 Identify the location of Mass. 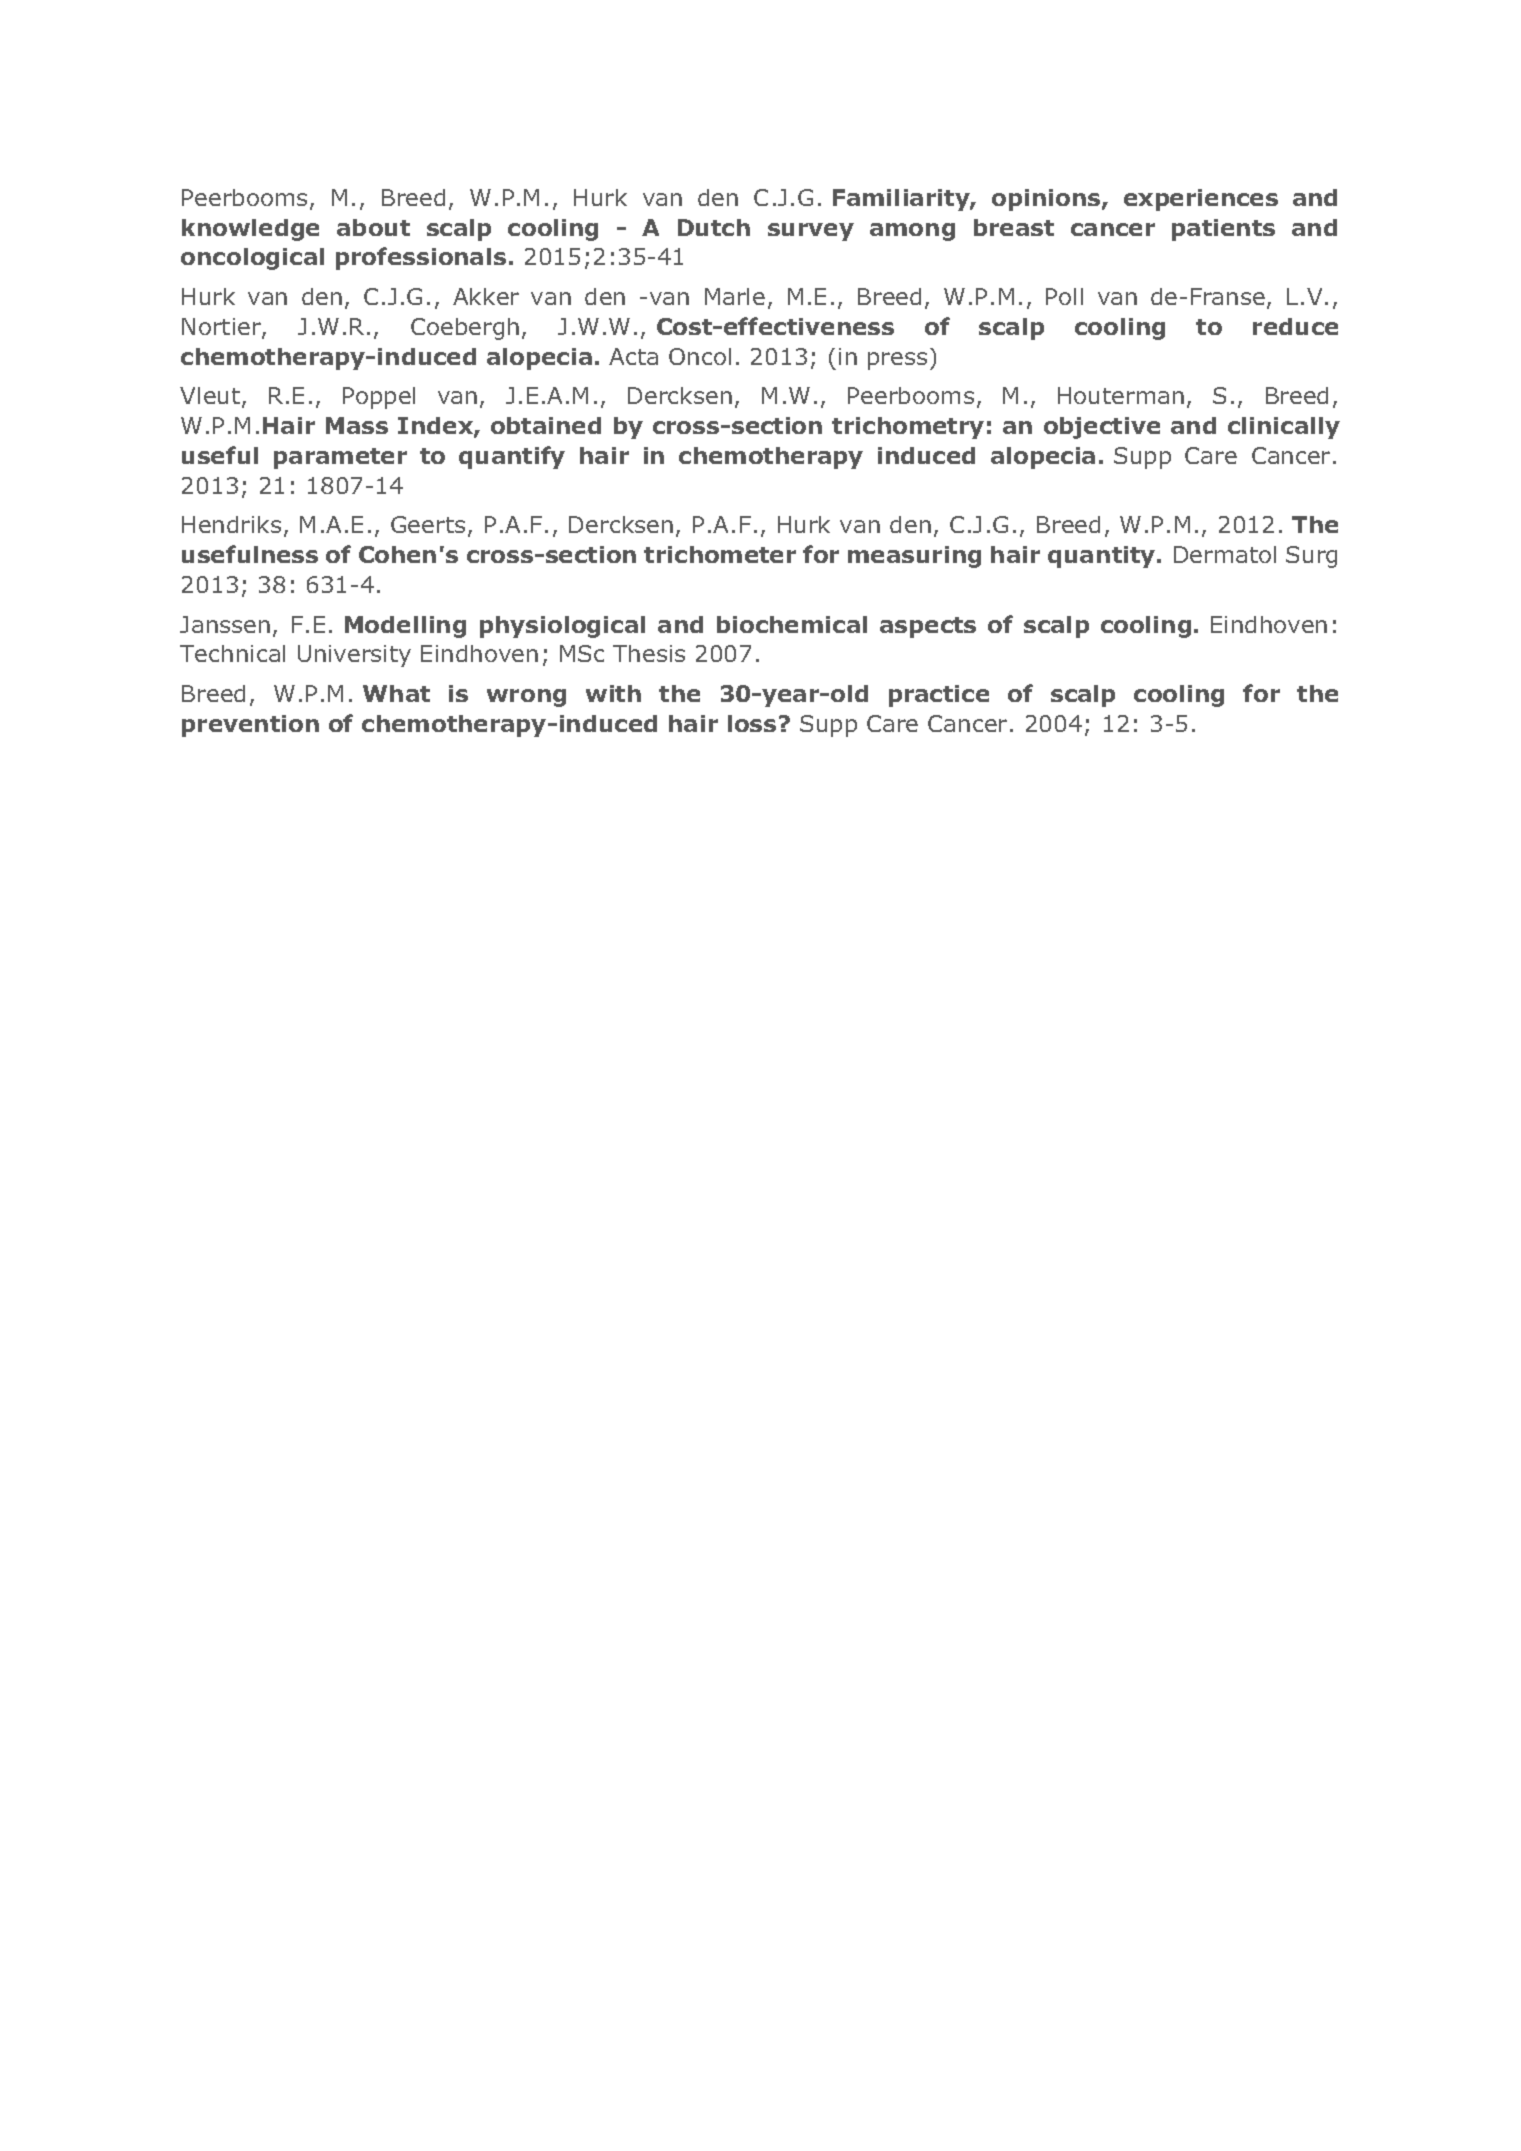
(357, 425).
